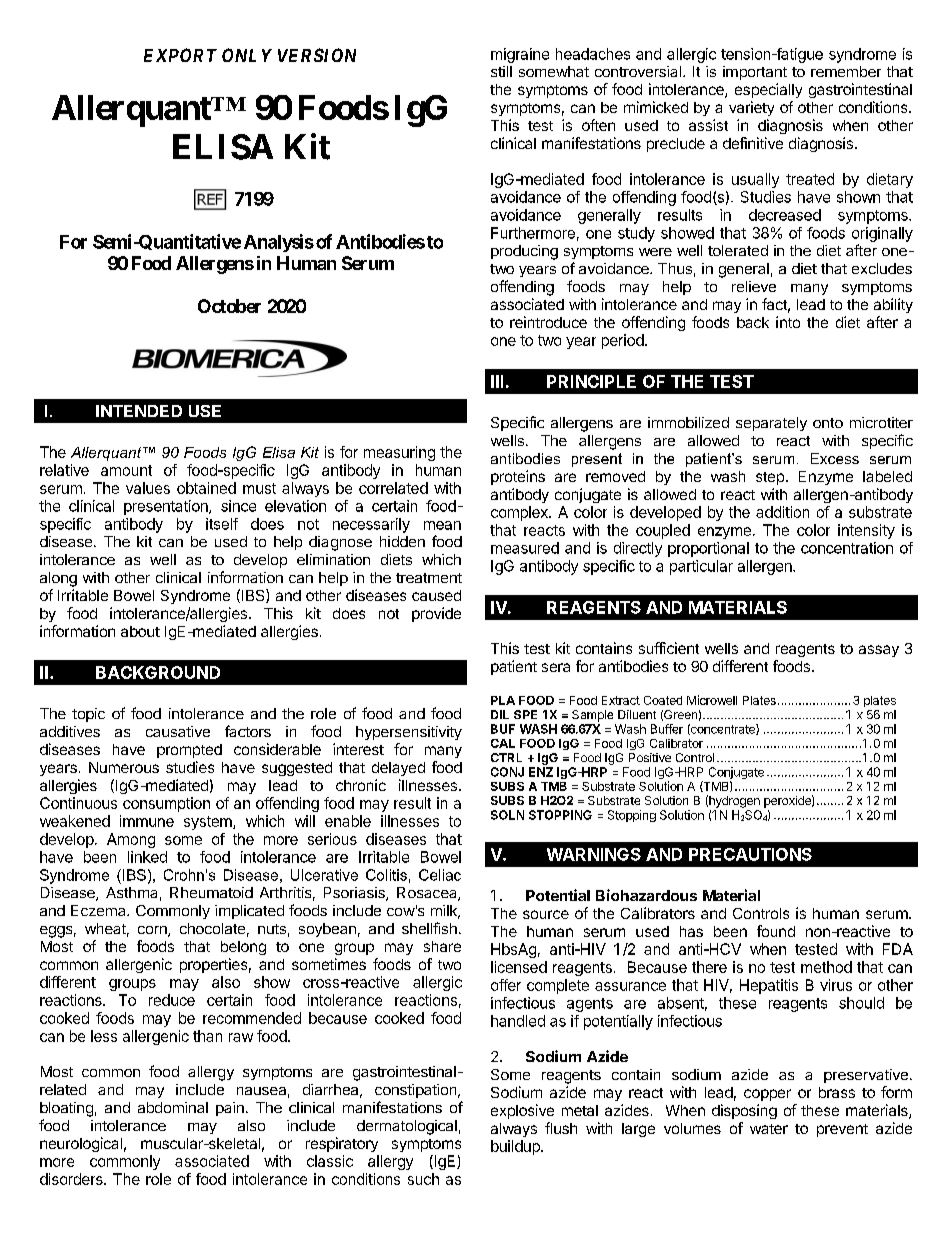 This image has width=952, height=1233. Describe the element at coordinates (166, 804) in the image. I see `consumption` at that location.
